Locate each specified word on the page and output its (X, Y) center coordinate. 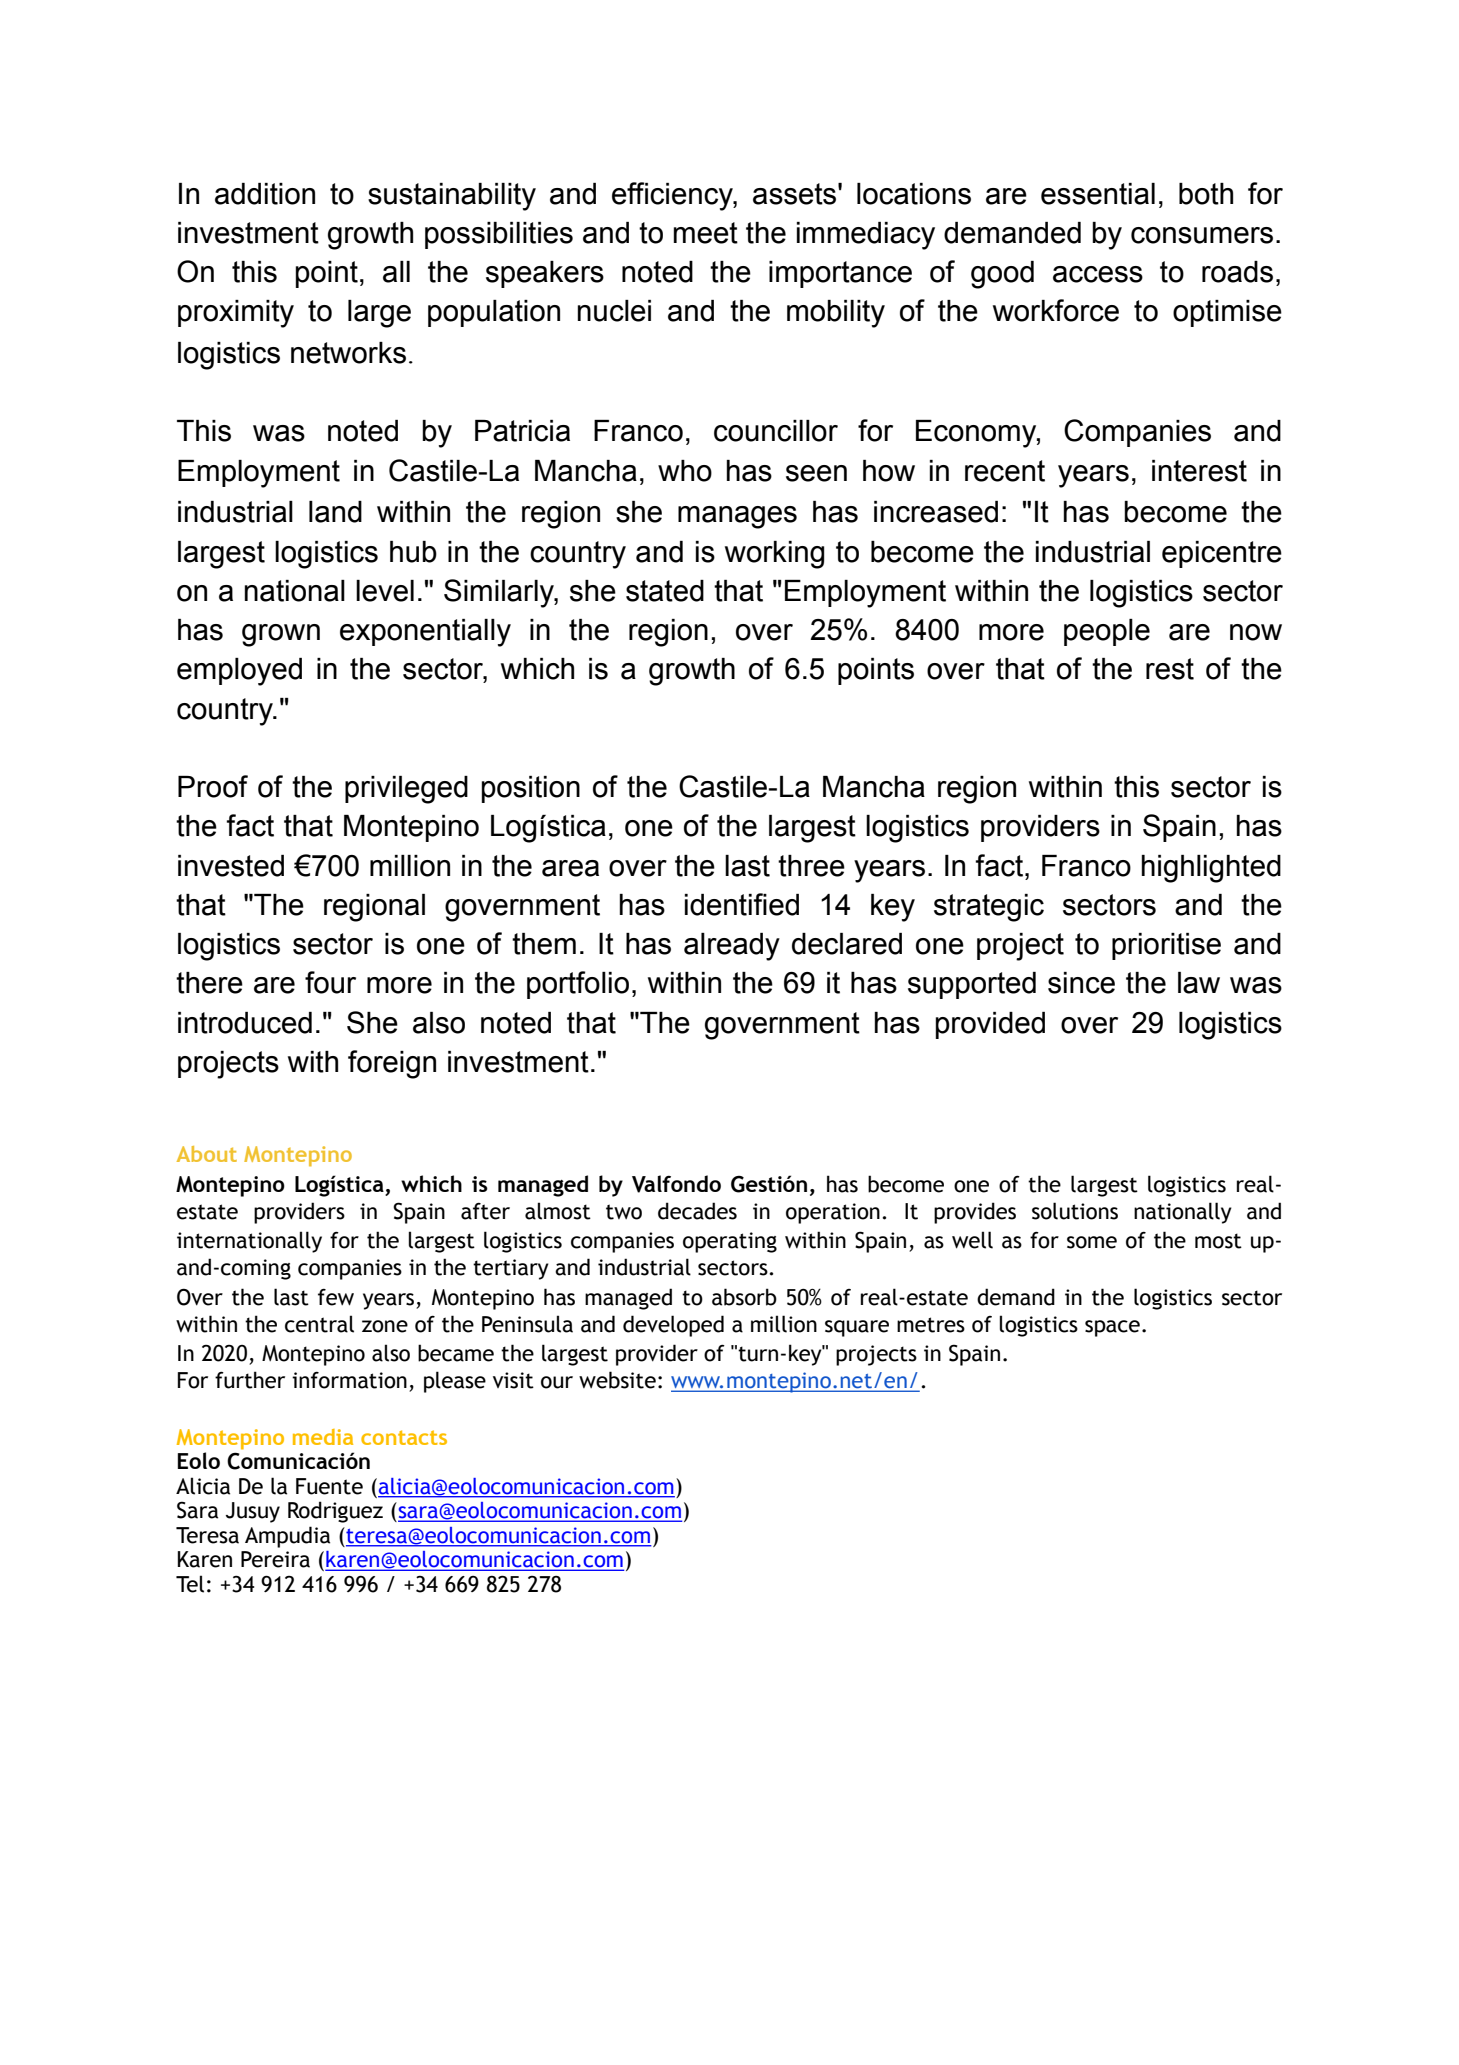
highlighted (1211, 869)
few (336, 1297)
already (732, 947)
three (811, 866)
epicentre (1222, 554)
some (1092, 1242)
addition (265, 194)
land (335, 512)
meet (706, 233)
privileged (406, 790)
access (1098, 274)
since (1081, 983)
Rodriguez (335, 1512)
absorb (744, 1297)
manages (737, 517)
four (330, 982)
